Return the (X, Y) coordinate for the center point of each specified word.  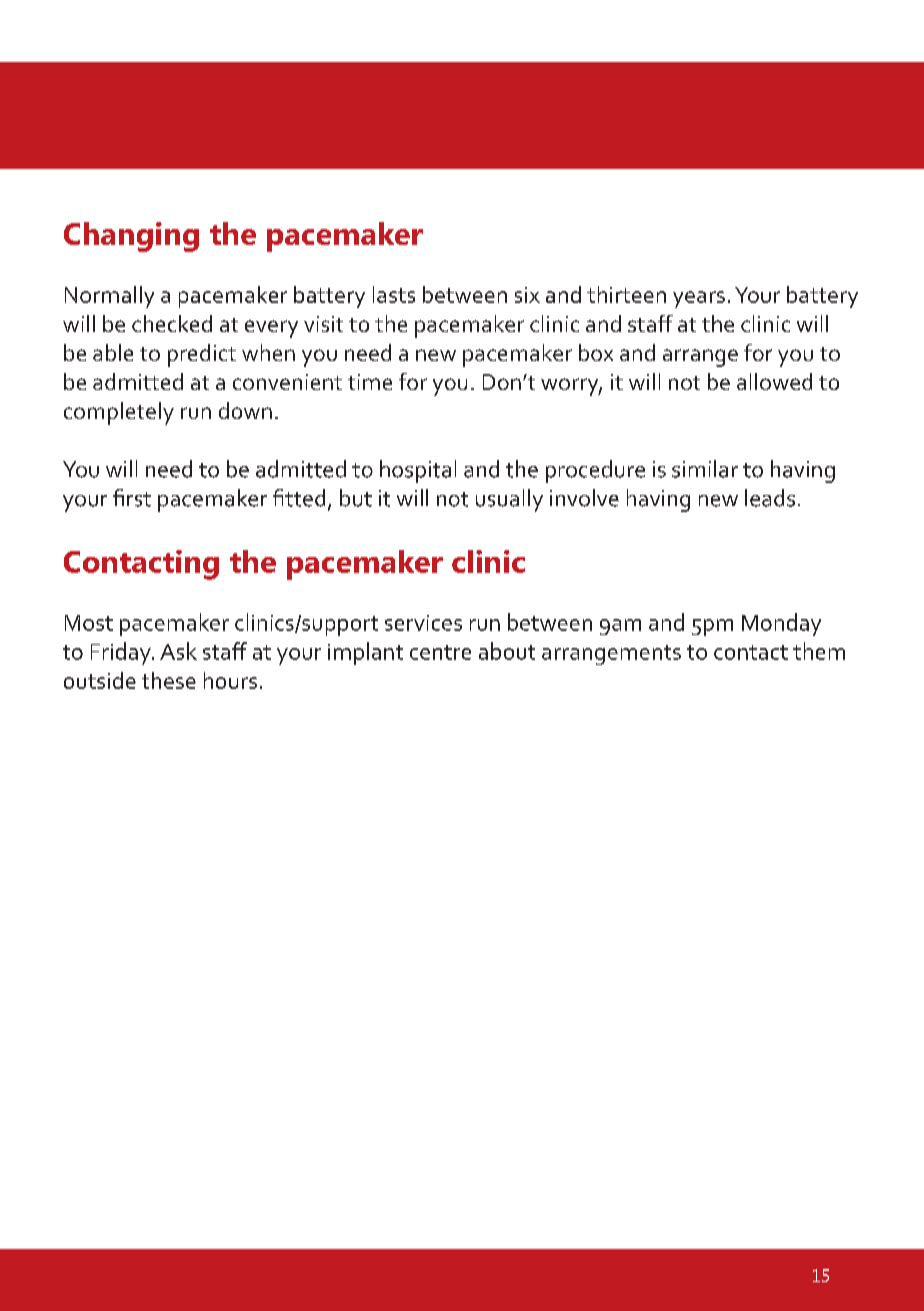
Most (89, 623)
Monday (781, 624)
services (423, 623)
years (699, 299)
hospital (418, 471)
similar (705, 469)
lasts (394, 294)
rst (139, 499)
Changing (131, 237)
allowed (774, 381)
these (169, 680)
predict (202, 355)
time (370, 382)
